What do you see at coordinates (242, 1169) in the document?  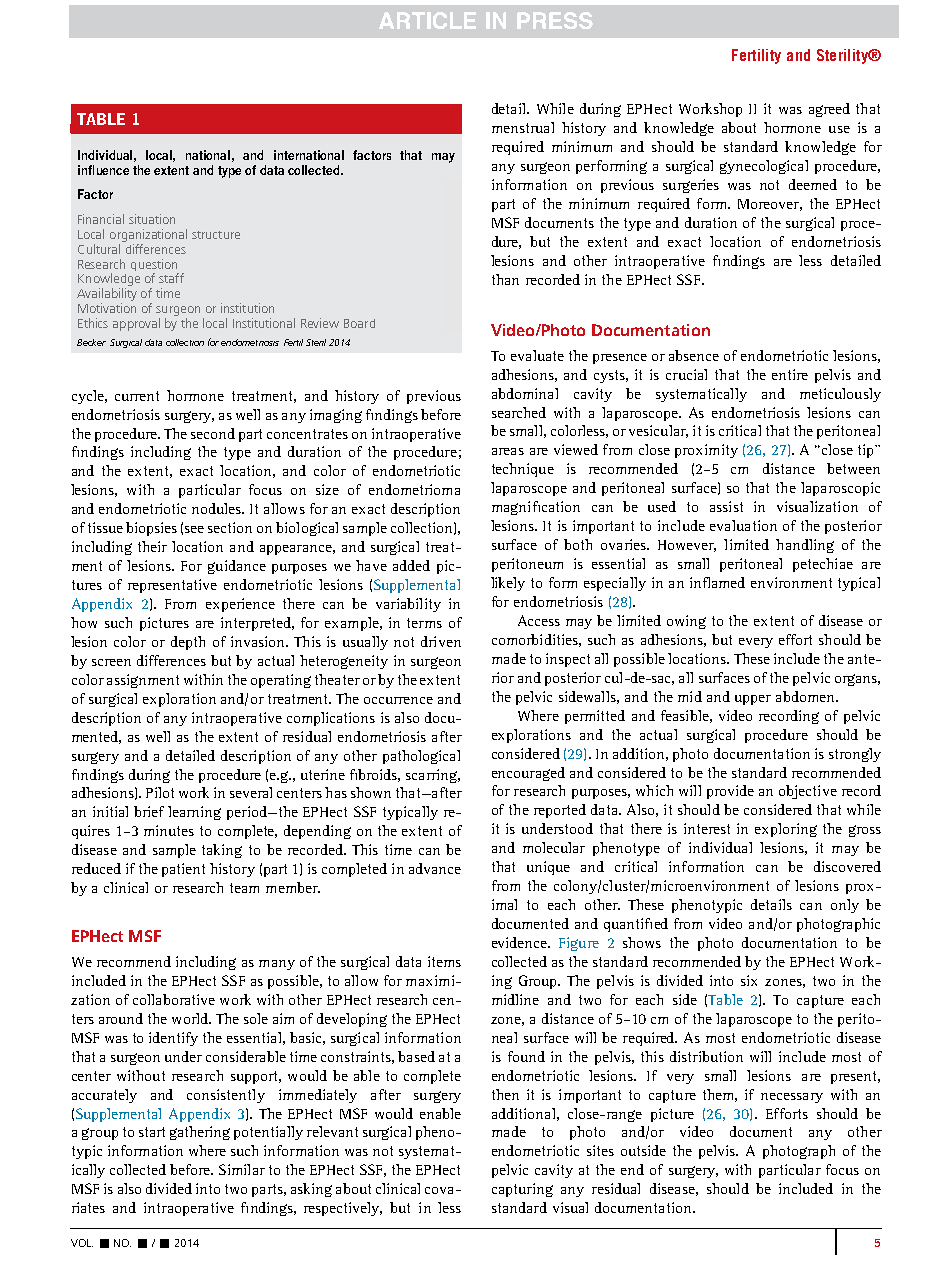 I see `Similar` at bounding box center [242, 1169].
